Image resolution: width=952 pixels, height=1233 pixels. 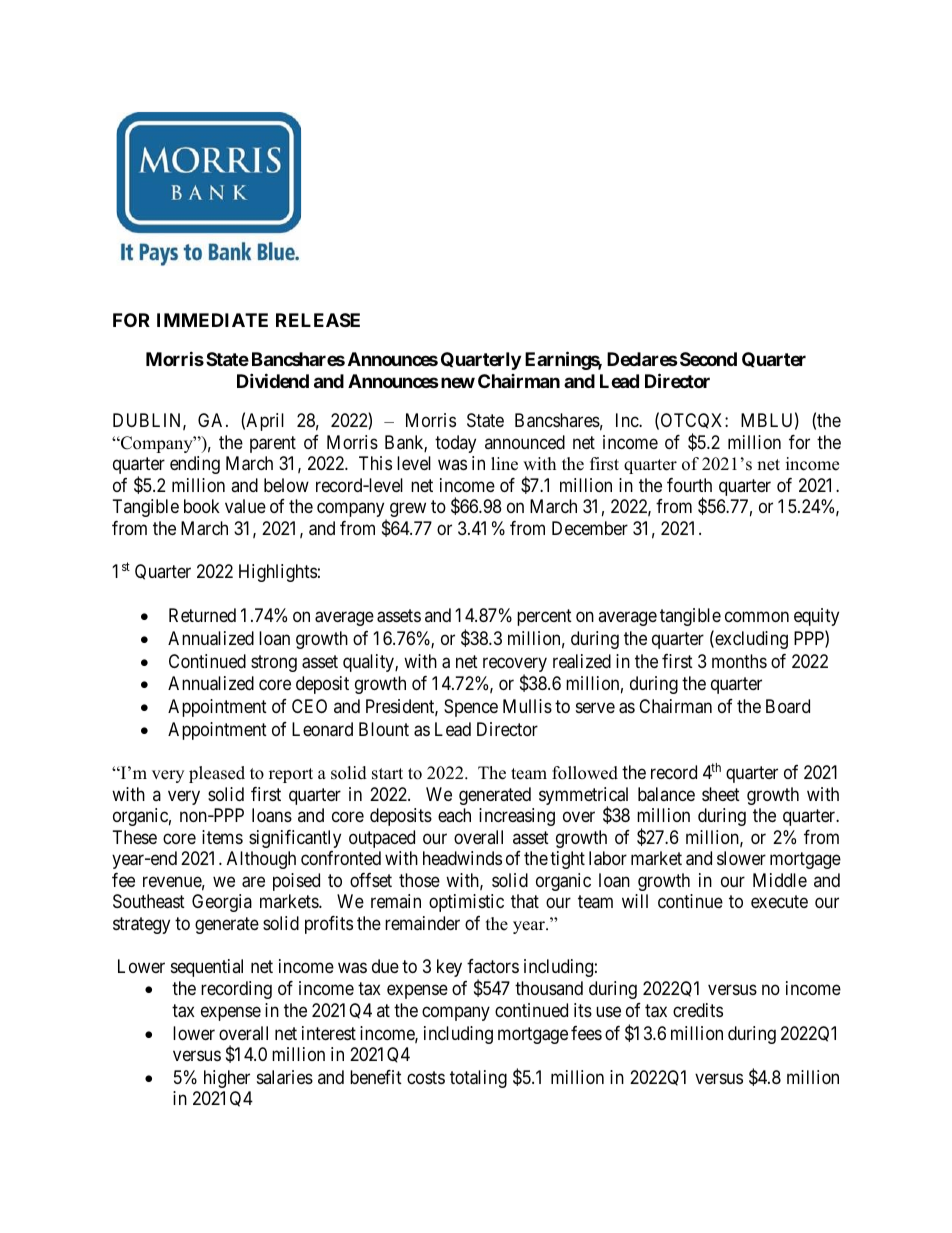 I want to click on fourth, so click(x=689, y=485).
